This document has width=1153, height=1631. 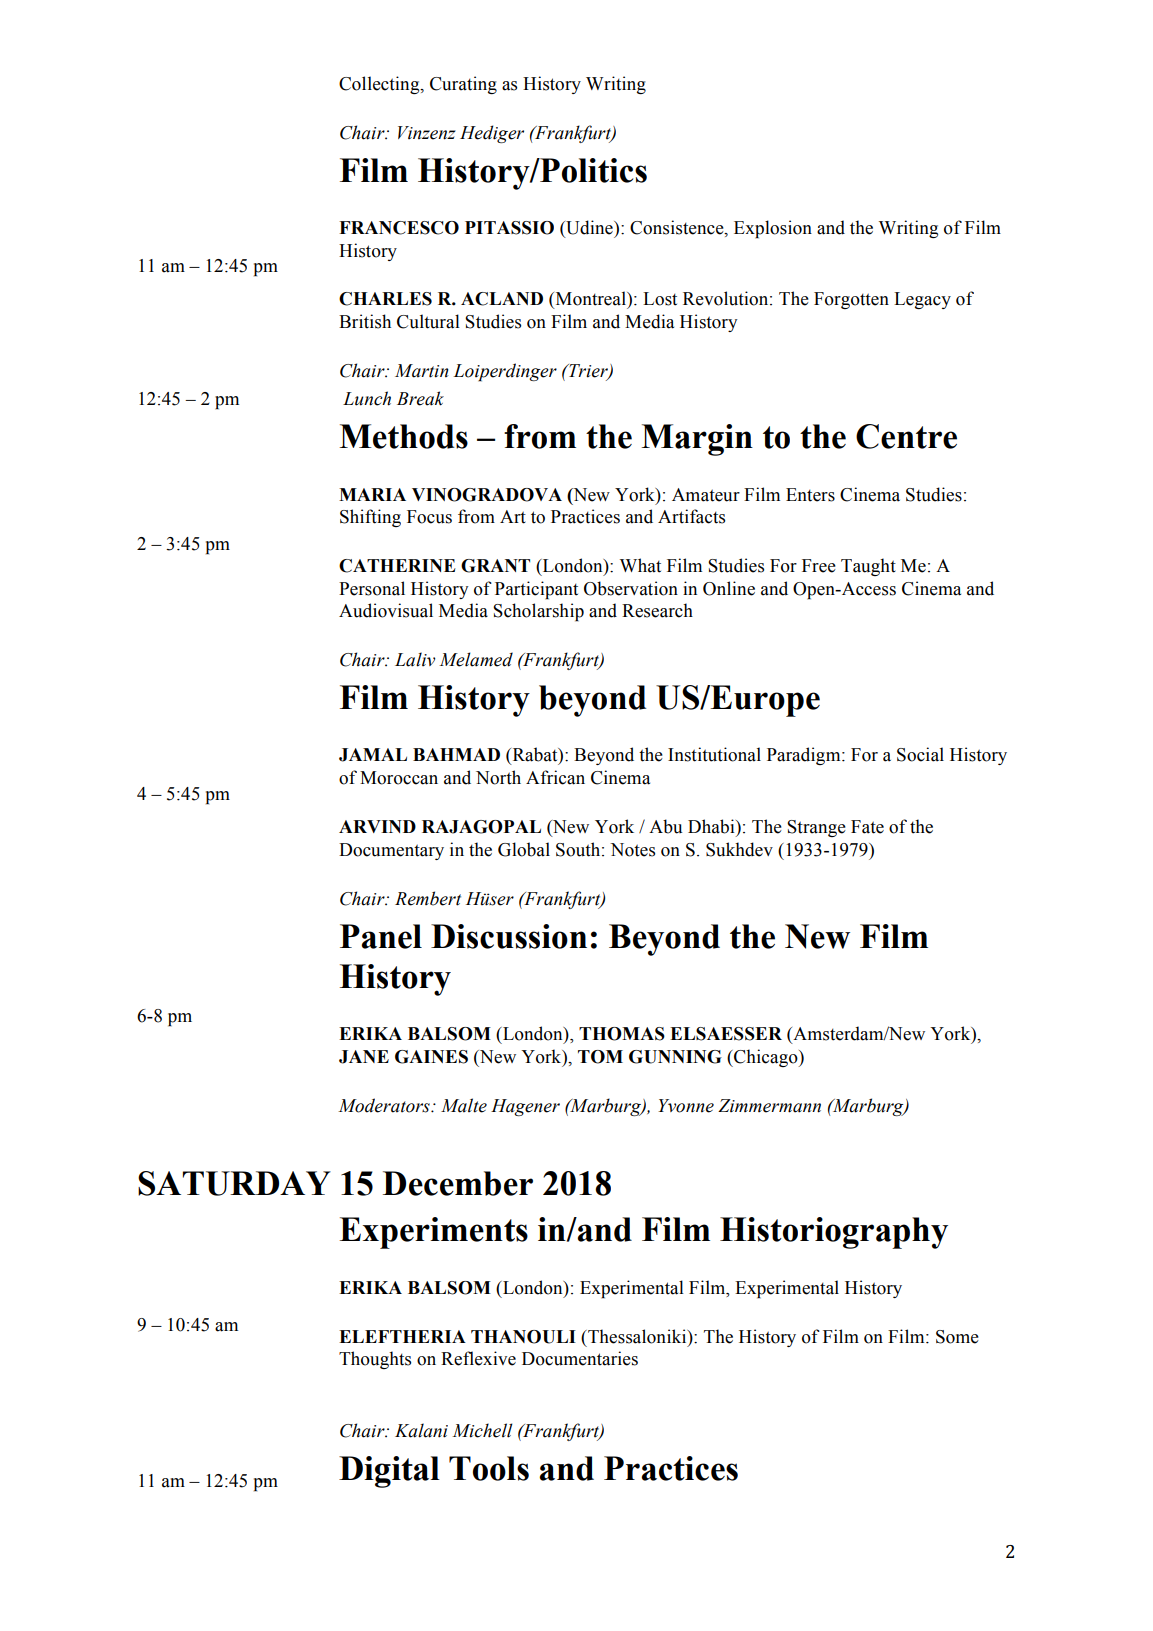 What do you see at coordinates (867, 827) in the document?
I see `Fate` at bounding box center [867, 827].
